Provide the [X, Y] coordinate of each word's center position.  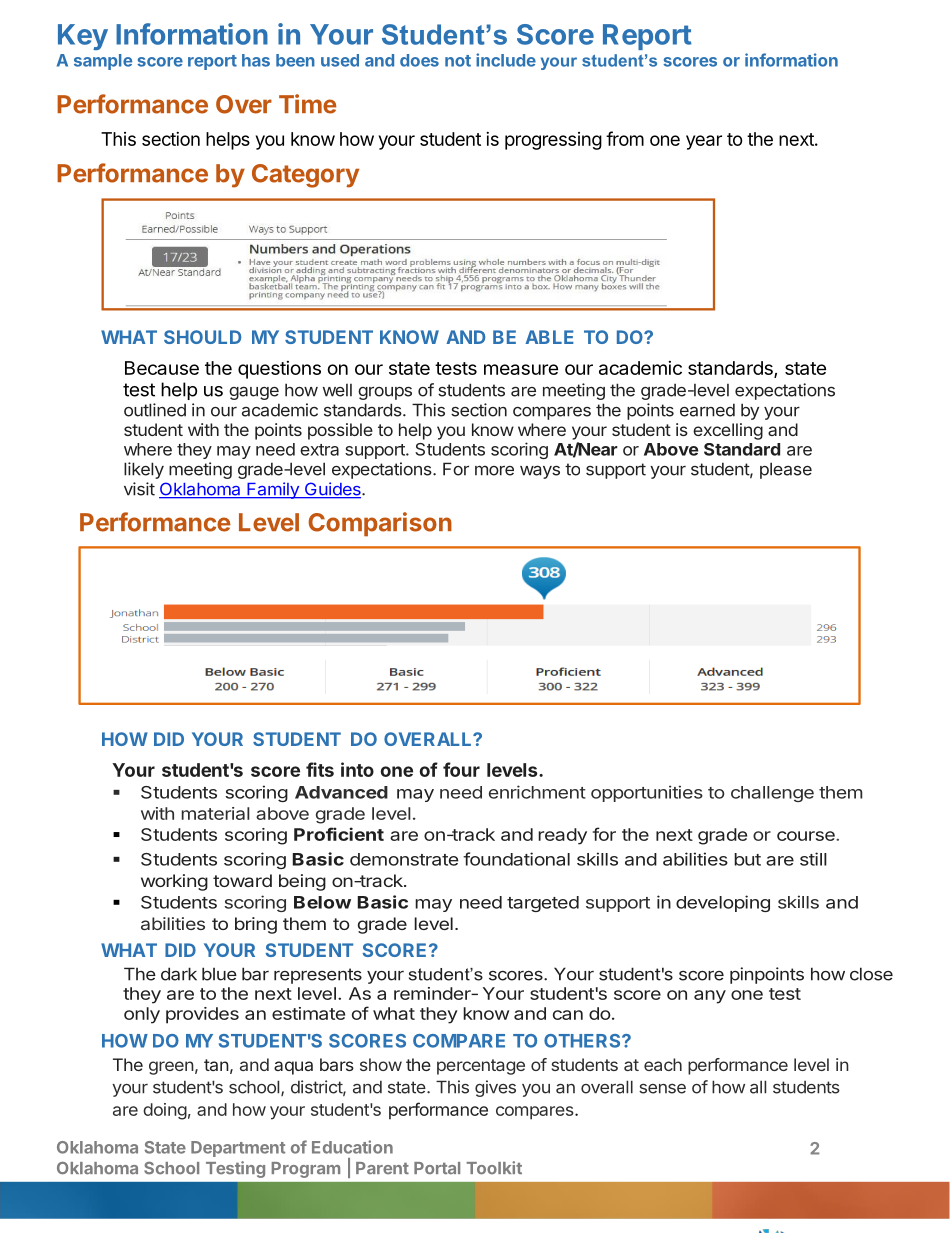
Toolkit [494, 1168]
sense [662, 1089]
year [704, 142]
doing [165, 1111]
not [458, 61]
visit [139, 489]
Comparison [380, 524]
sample [103, 62]
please [786, 470]
